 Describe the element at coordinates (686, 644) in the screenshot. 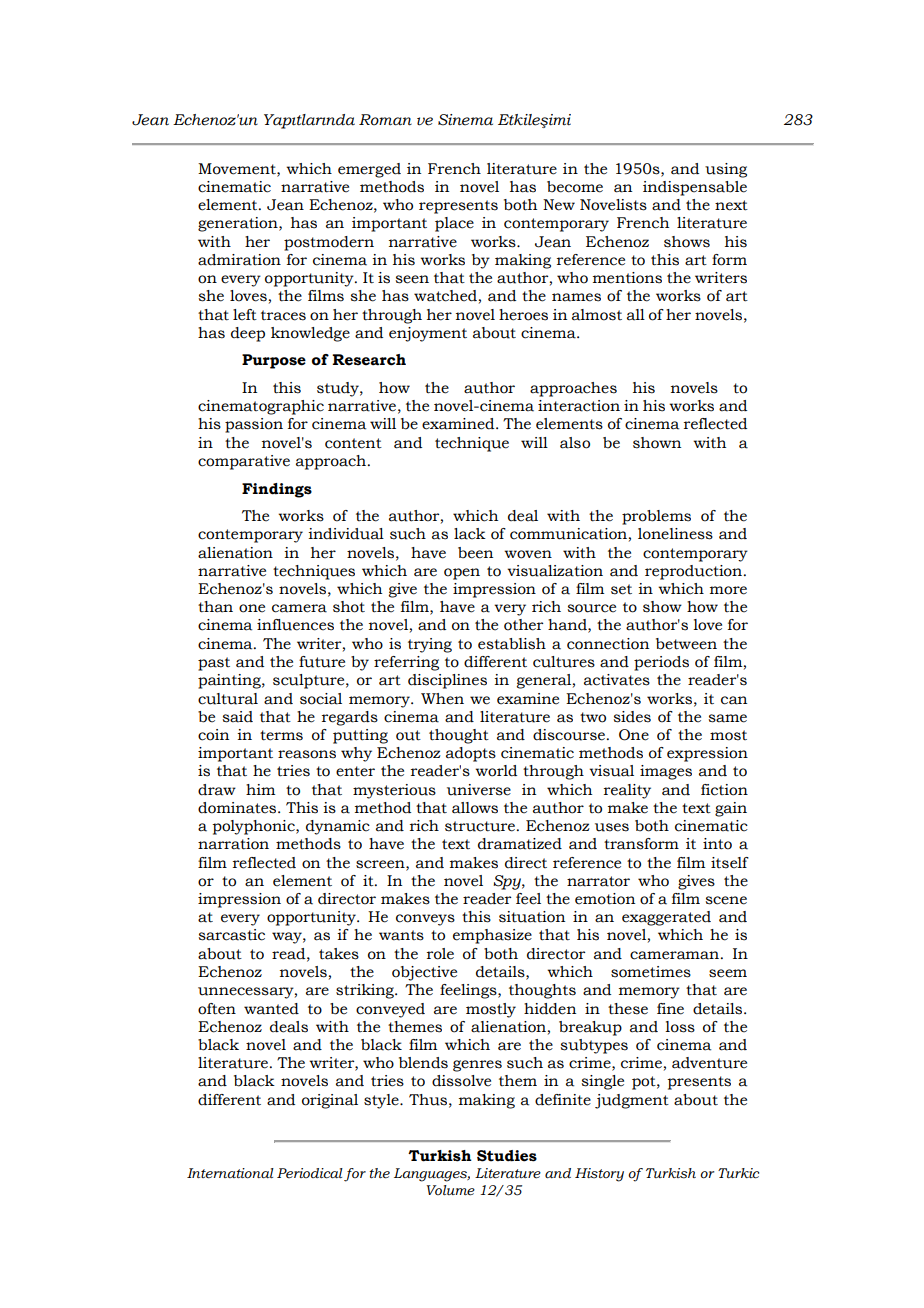

I see `between` at that location.
